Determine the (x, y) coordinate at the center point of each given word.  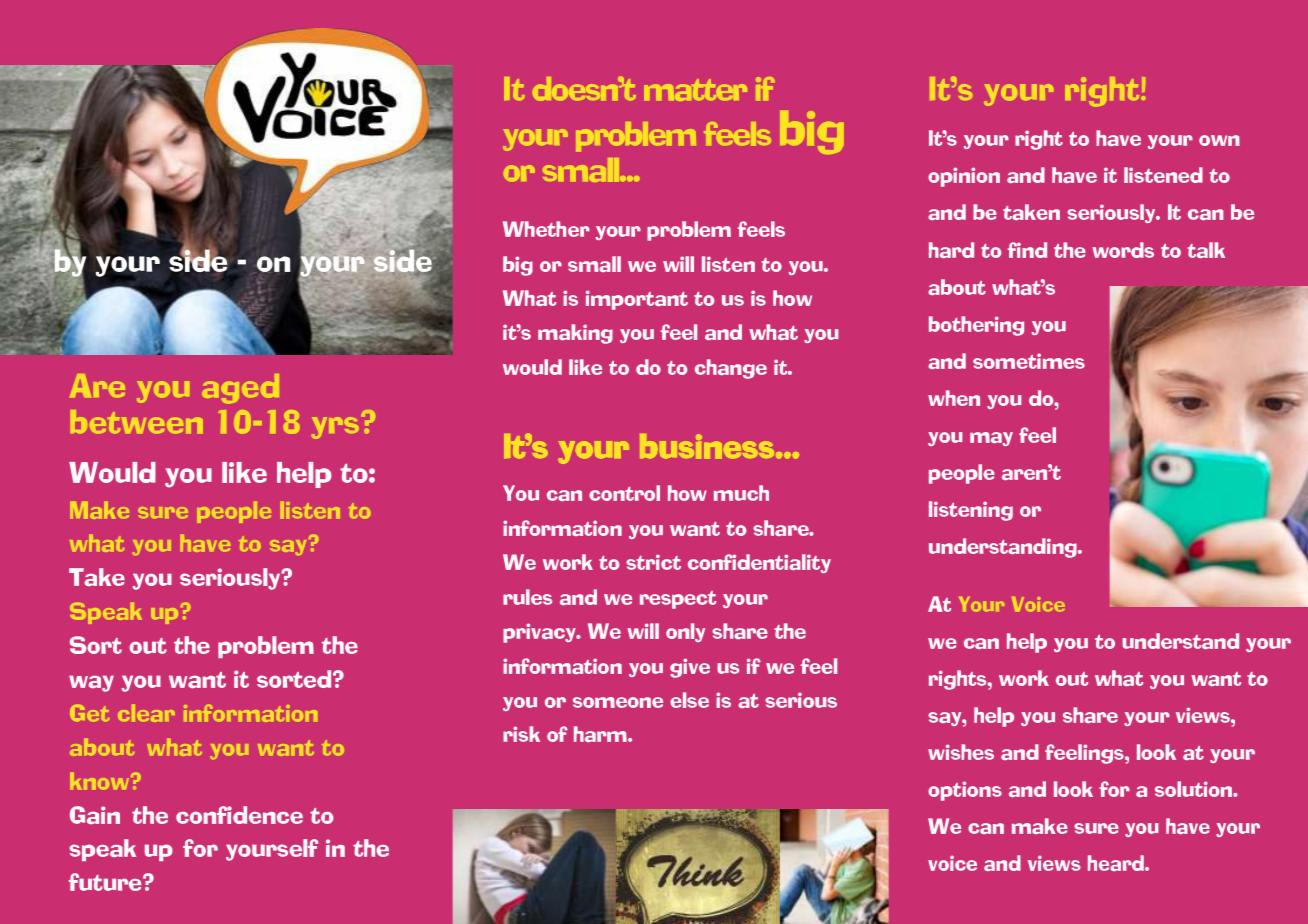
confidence (239, 815)
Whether (546, 229)
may (991, 439)
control (624, 493)
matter (695, 90)
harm (601, 734)
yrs (335, 428)
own (1219, 140)
